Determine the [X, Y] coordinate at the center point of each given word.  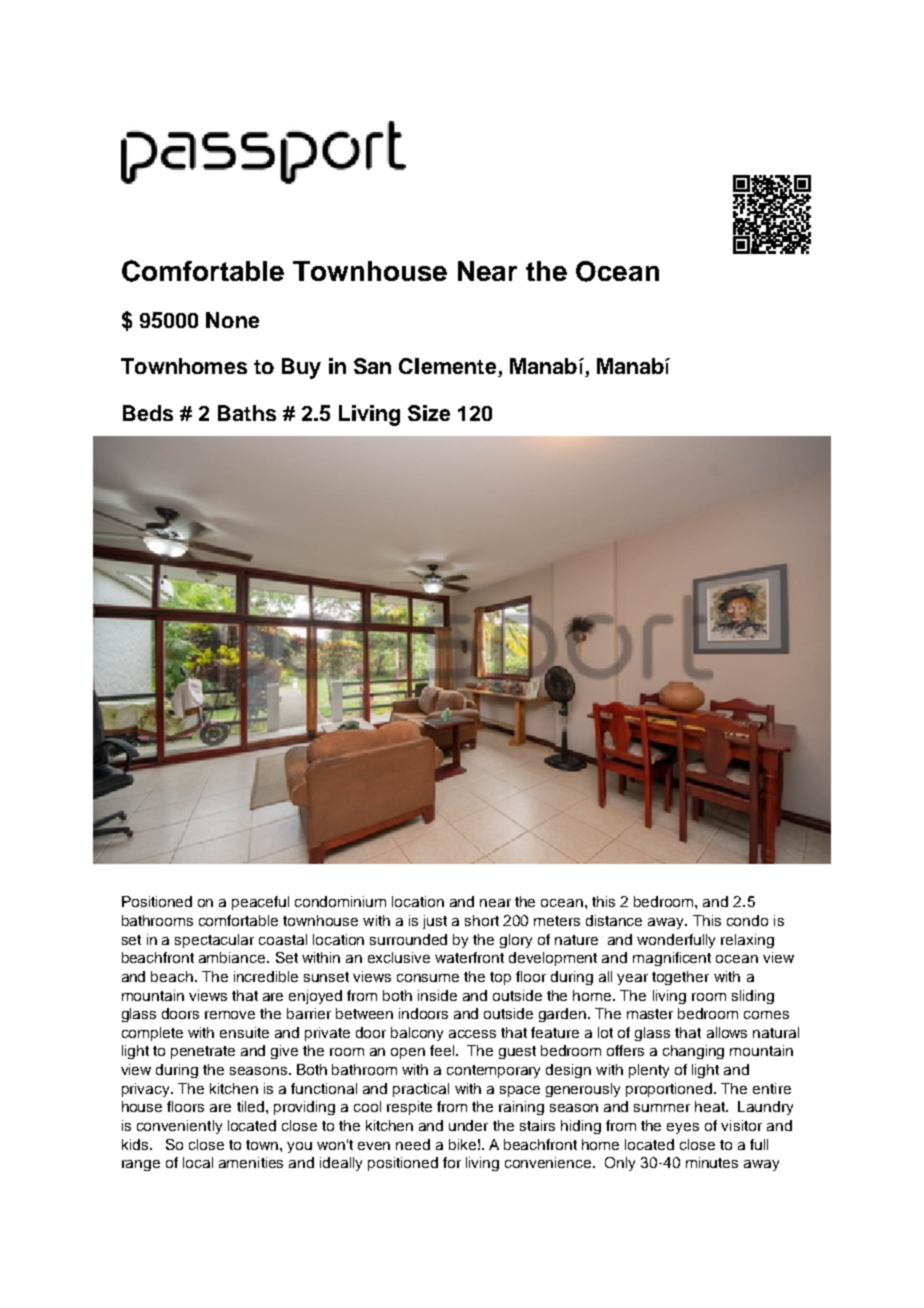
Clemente [447, 366]
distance [614, 920]
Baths [247, 413]
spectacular [214, 941]
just [435, 922]
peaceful [260, 903]
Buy [301, 368]
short [482, 920]
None [232, 320]
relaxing [747, 941]
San [372, 366]
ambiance [233, 957]
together [680, 978]
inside [437, 995]
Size [429, 413]
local [198, 1162]
